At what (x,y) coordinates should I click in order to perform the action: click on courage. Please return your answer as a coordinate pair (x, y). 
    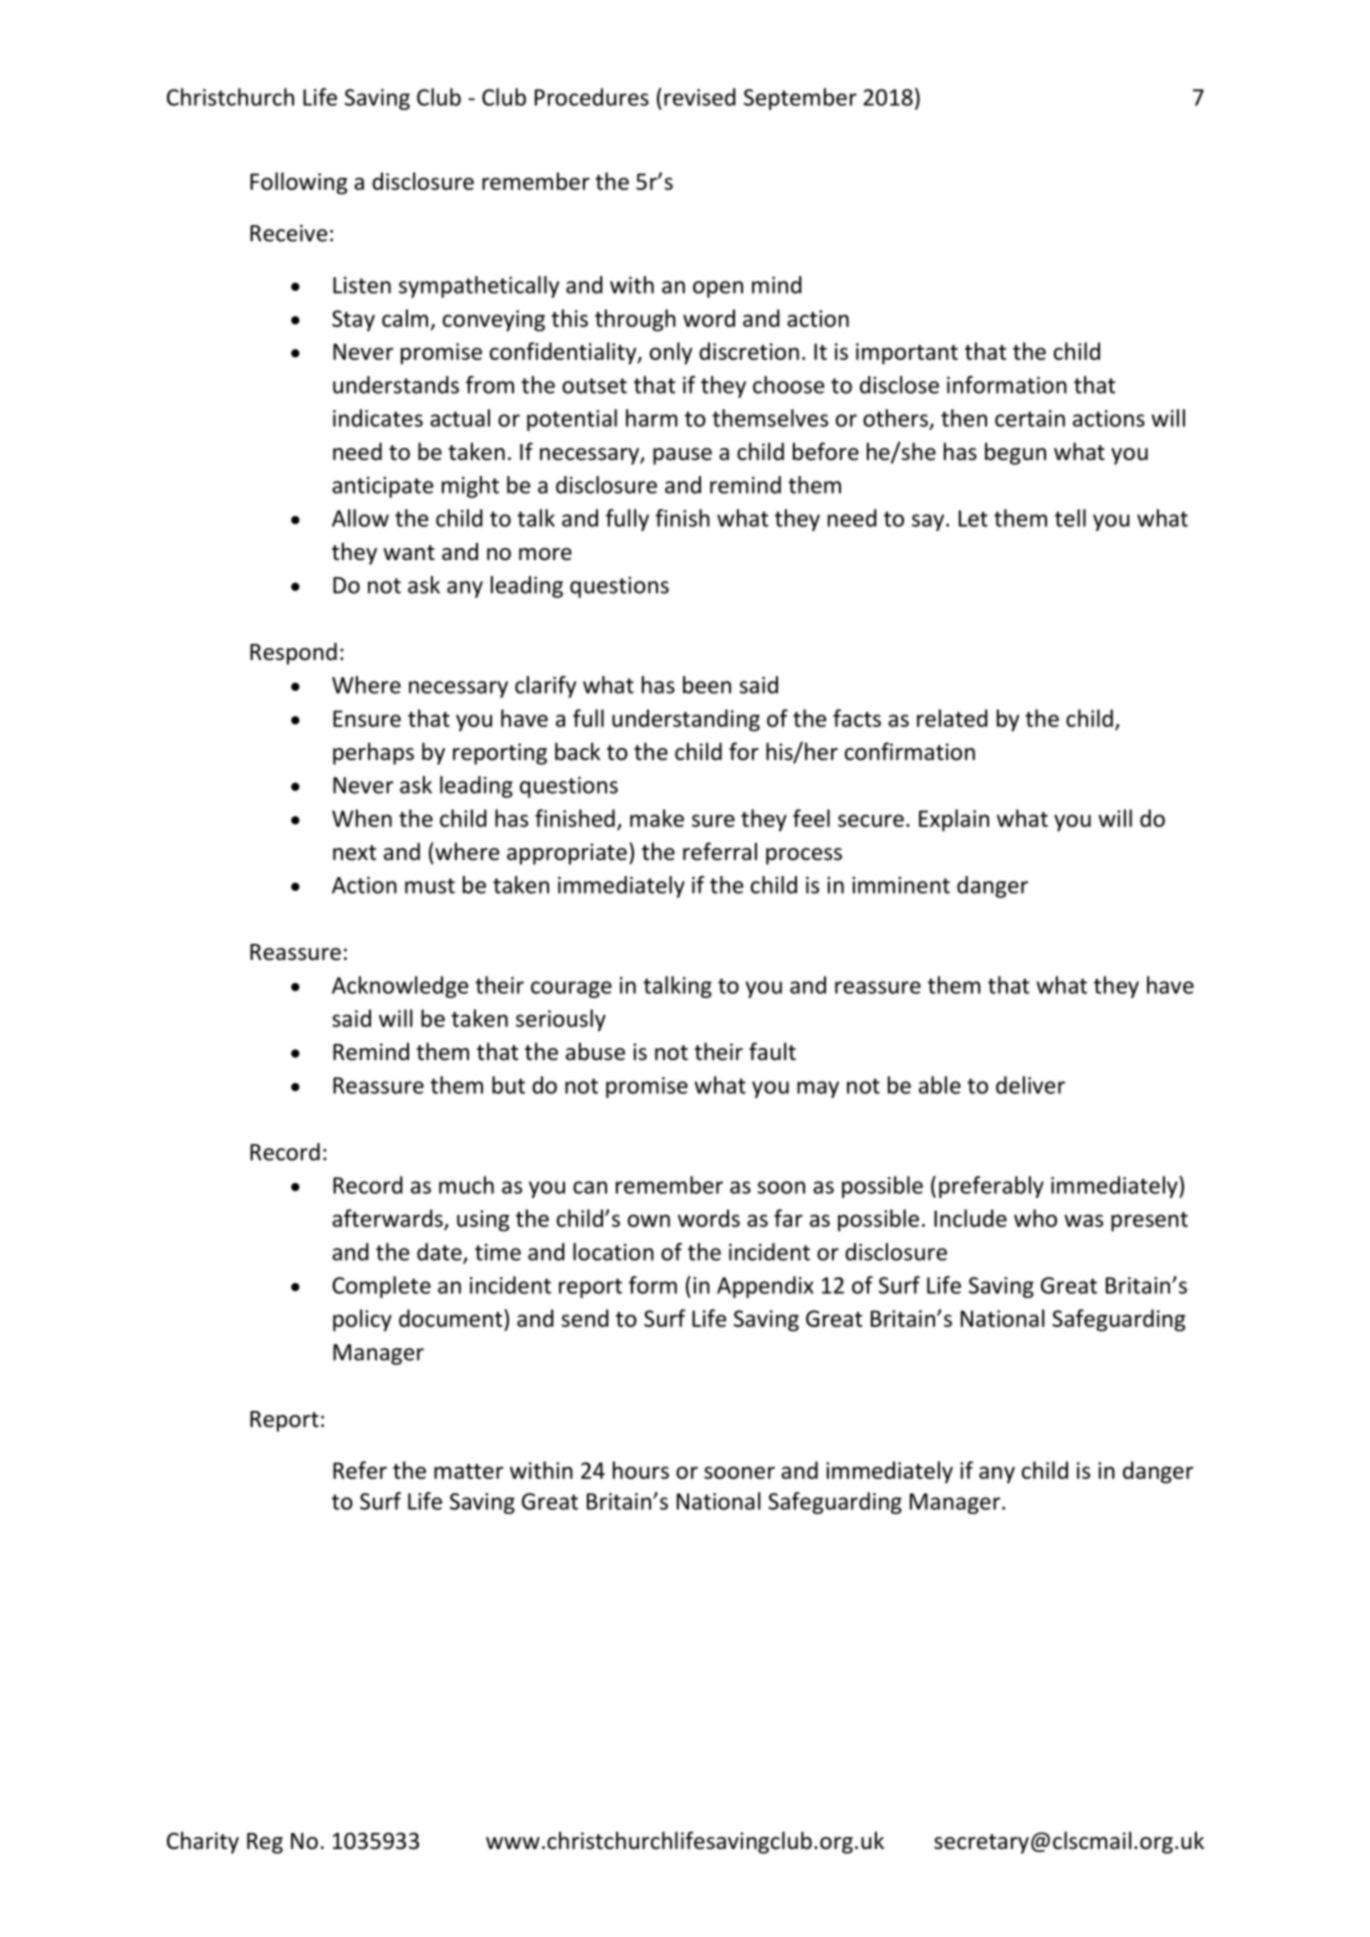
    Looking at the image, I should click on (571, 989).
